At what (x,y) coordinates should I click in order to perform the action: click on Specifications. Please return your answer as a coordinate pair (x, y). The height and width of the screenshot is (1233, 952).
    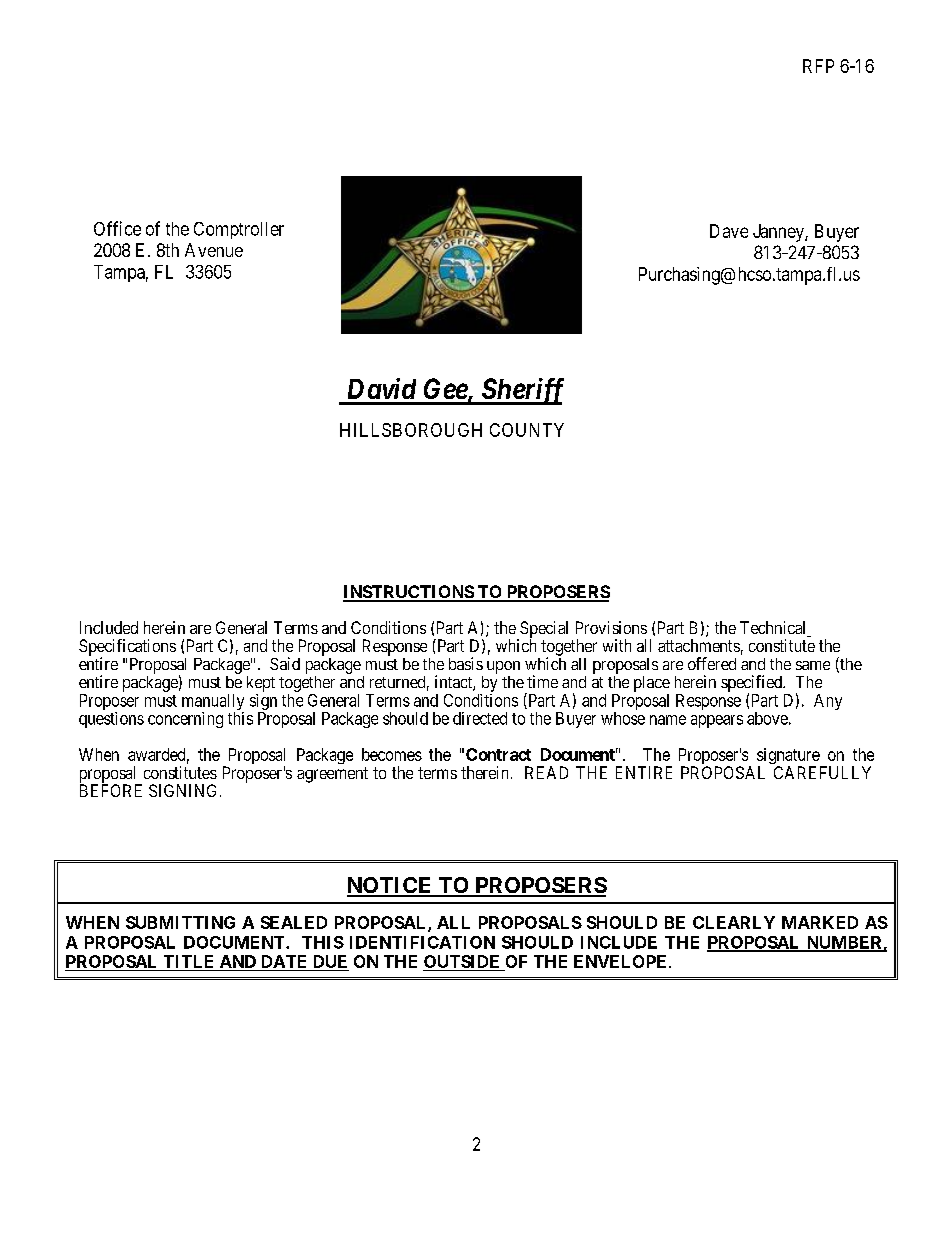
    Looking at the image, I should click on (127, 648).
